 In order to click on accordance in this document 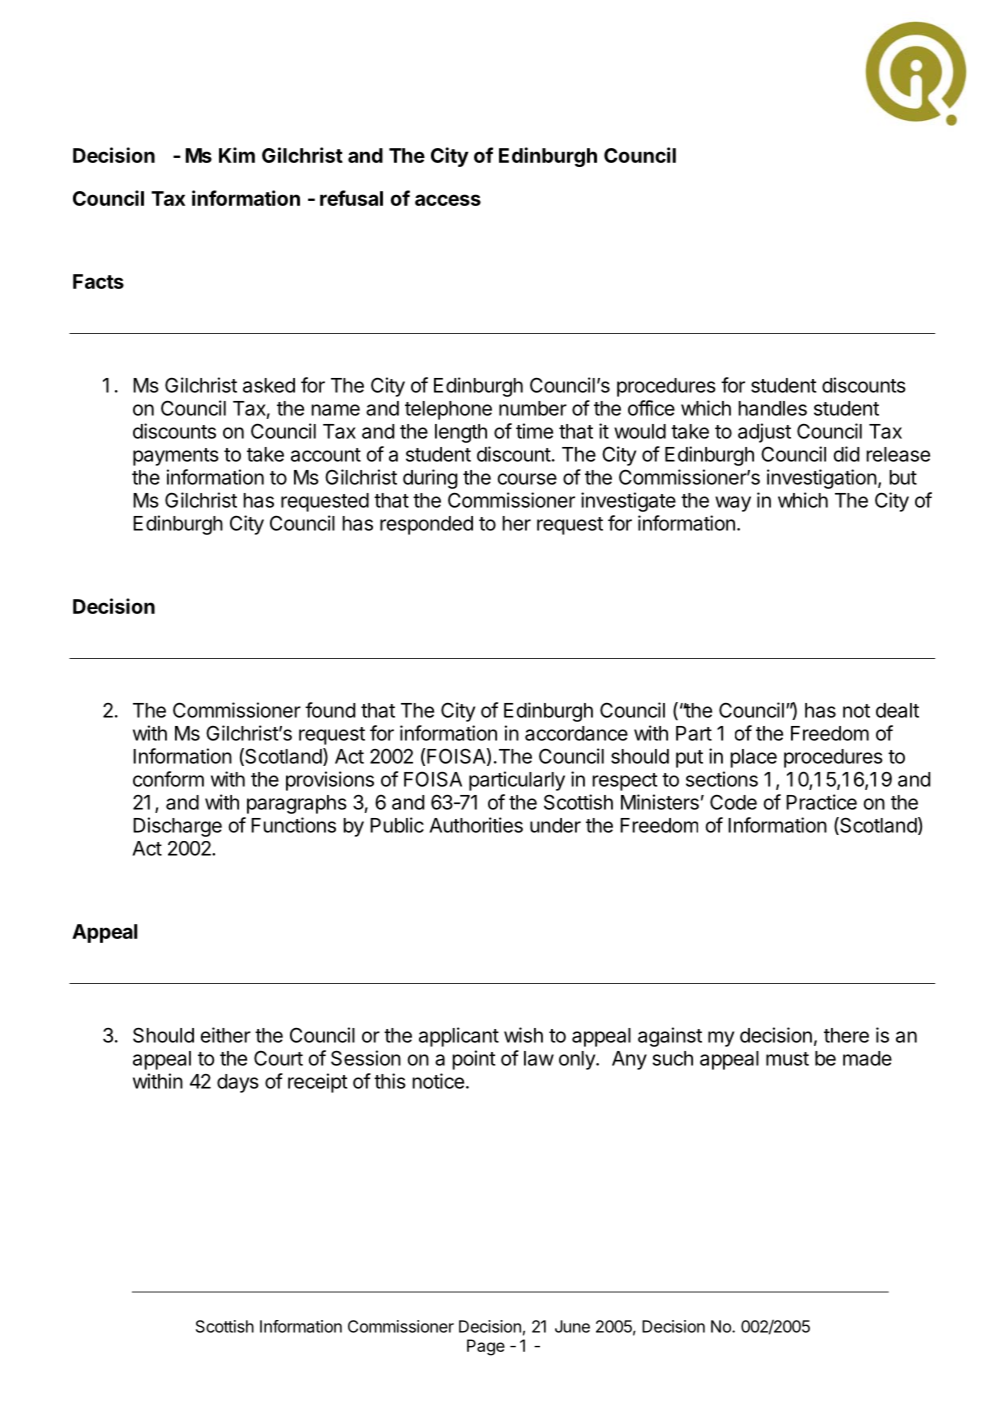, I will do `click(576, 733)`.
